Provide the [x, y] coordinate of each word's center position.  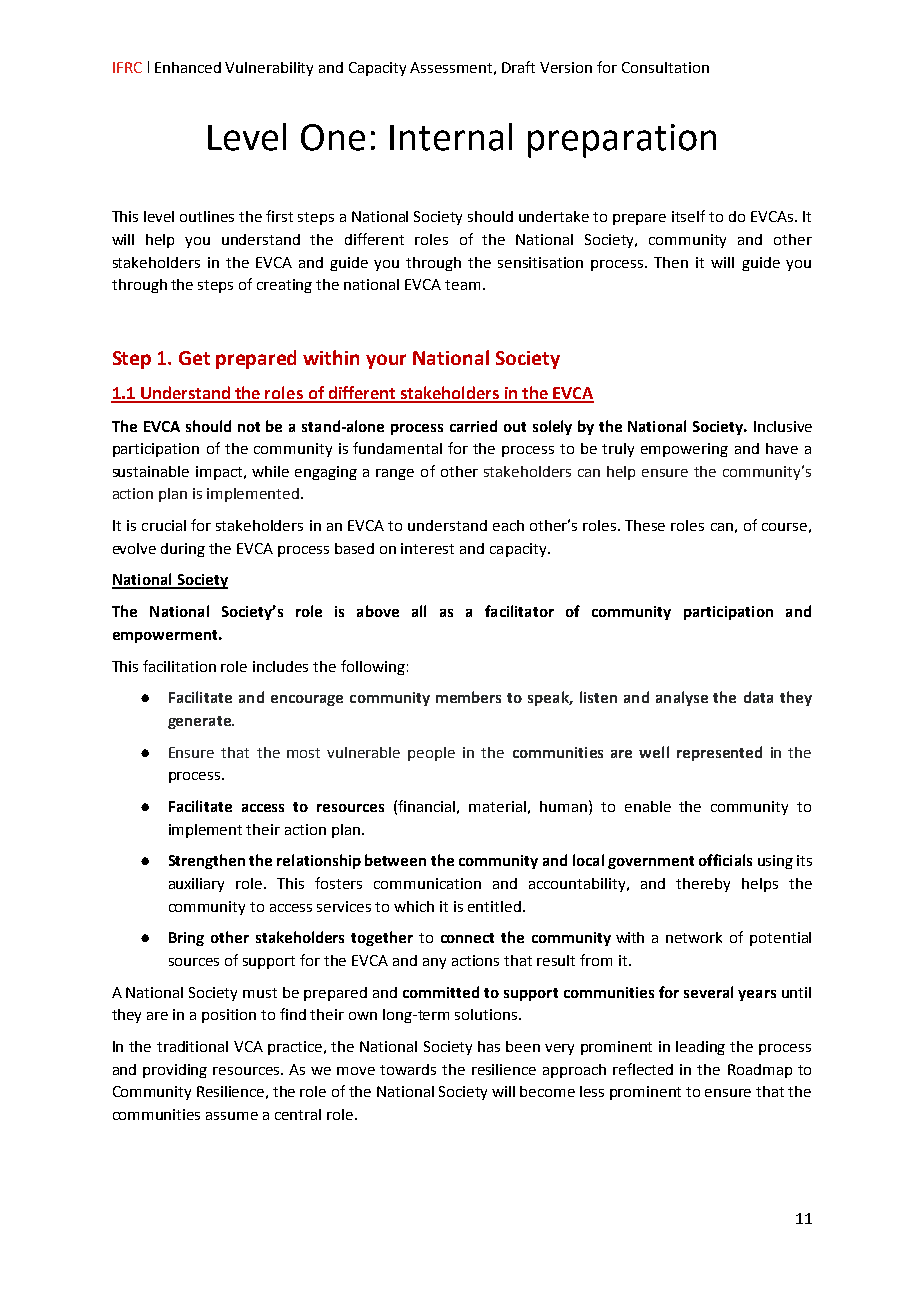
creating [284, 286]
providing [175, 1071]
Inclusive [783, 426]
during [183, 550]
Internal [451, 137]
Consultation [665, 67]
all [419, 611]
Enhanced [188, 67]
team [462, 285]
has [489, 1046]
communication [427, 883]
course [784, 527]
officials [725, 860]
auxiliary [196, 885]
